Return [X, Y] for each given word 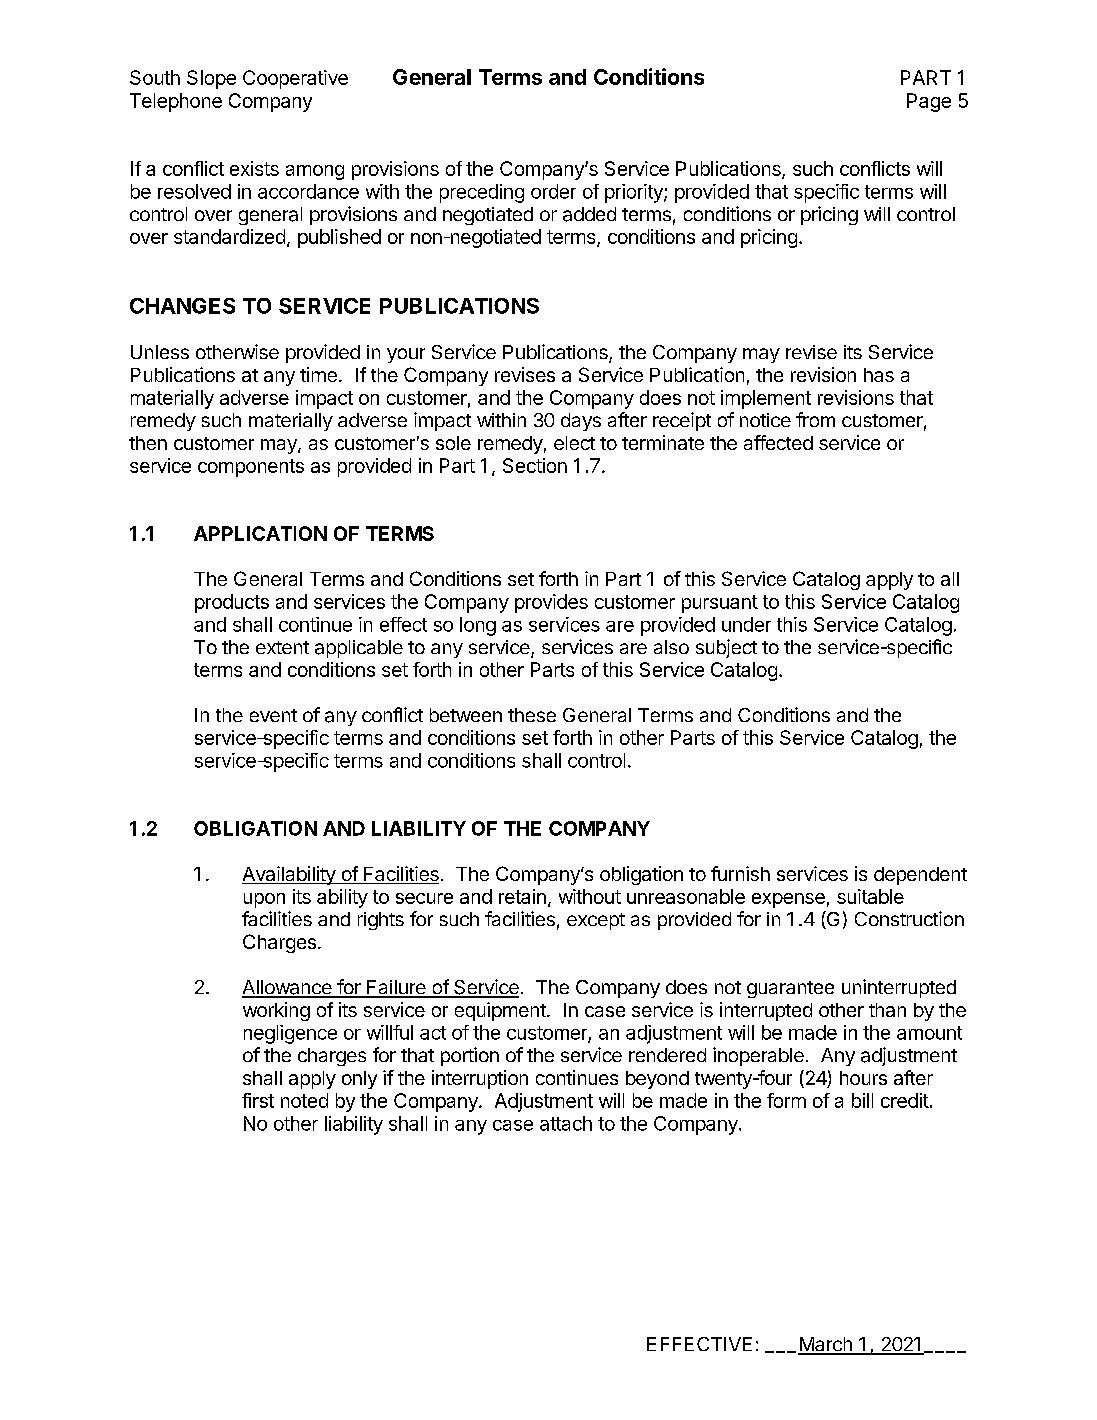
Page [929, 102]
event [273, 715]
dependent [920, 876]
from [815, 419]
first [258, 1100]
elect [574, 443]
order [553, 191]
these [532, 715]
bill [862, 1100]
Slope [211, 79]
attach [566, 1123]
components [251, 468]
